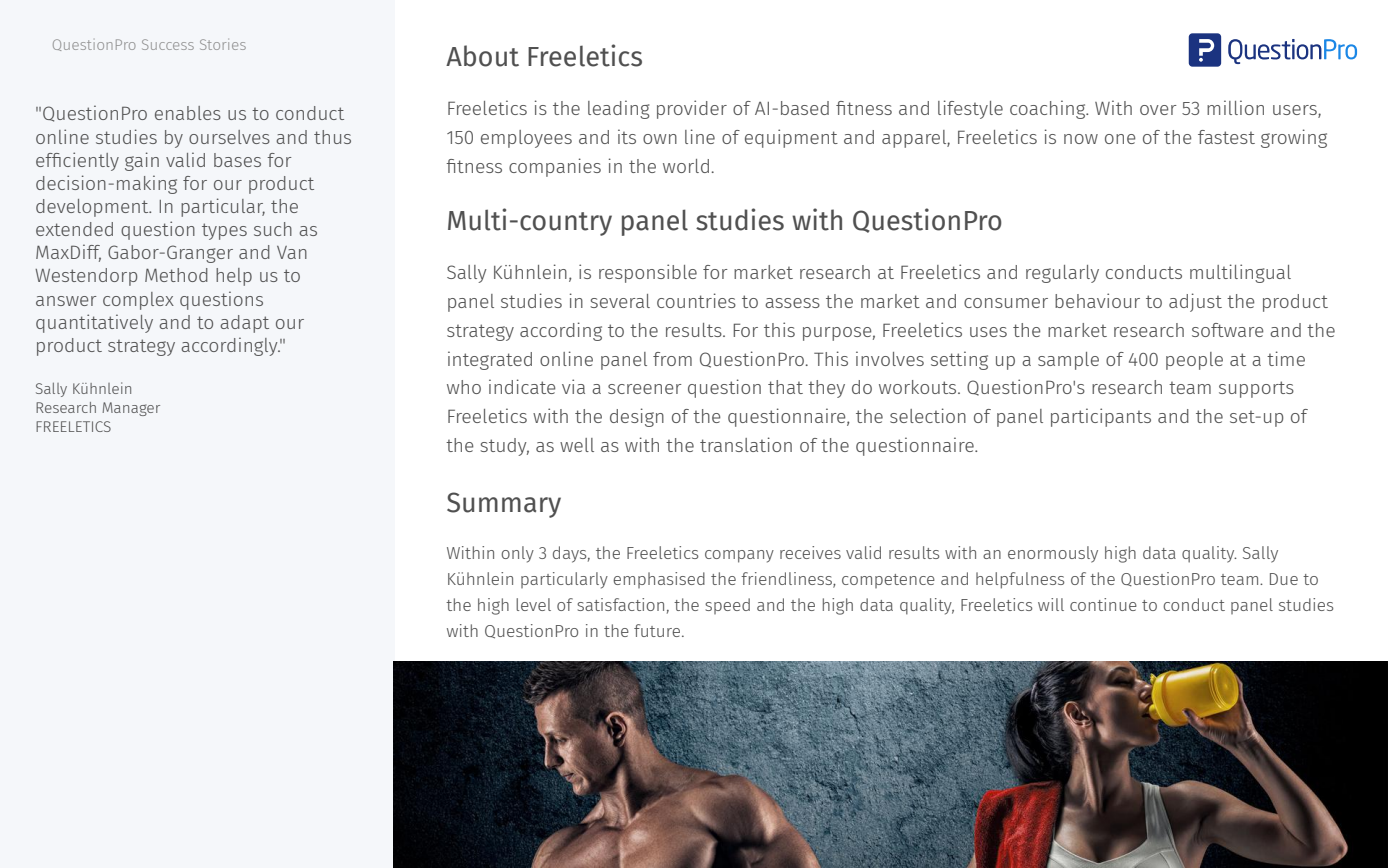  I want to click on level, so click(533, 604).
